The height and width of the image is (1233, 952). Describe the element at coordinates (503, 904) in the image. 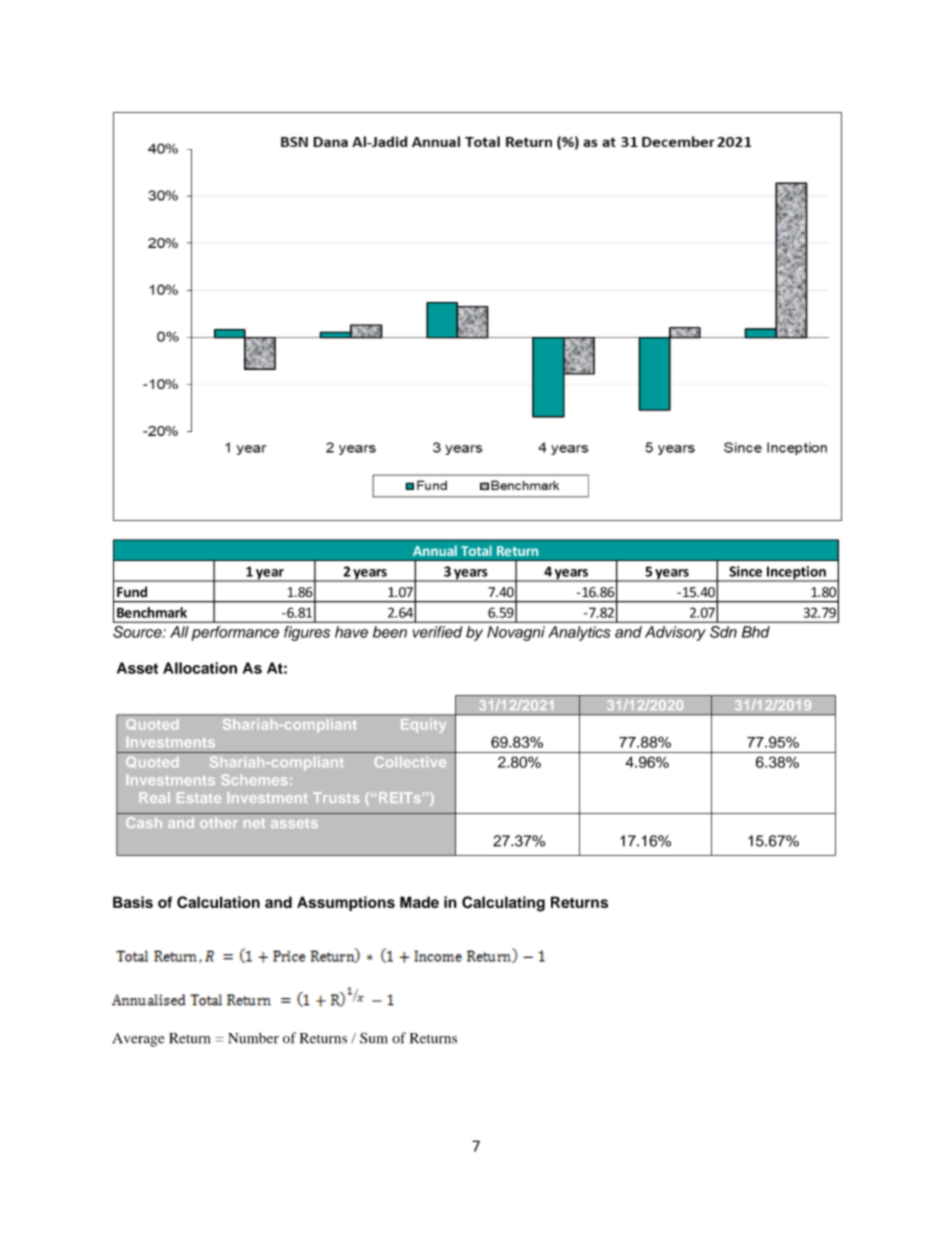

I see `Calculating` at that location.
